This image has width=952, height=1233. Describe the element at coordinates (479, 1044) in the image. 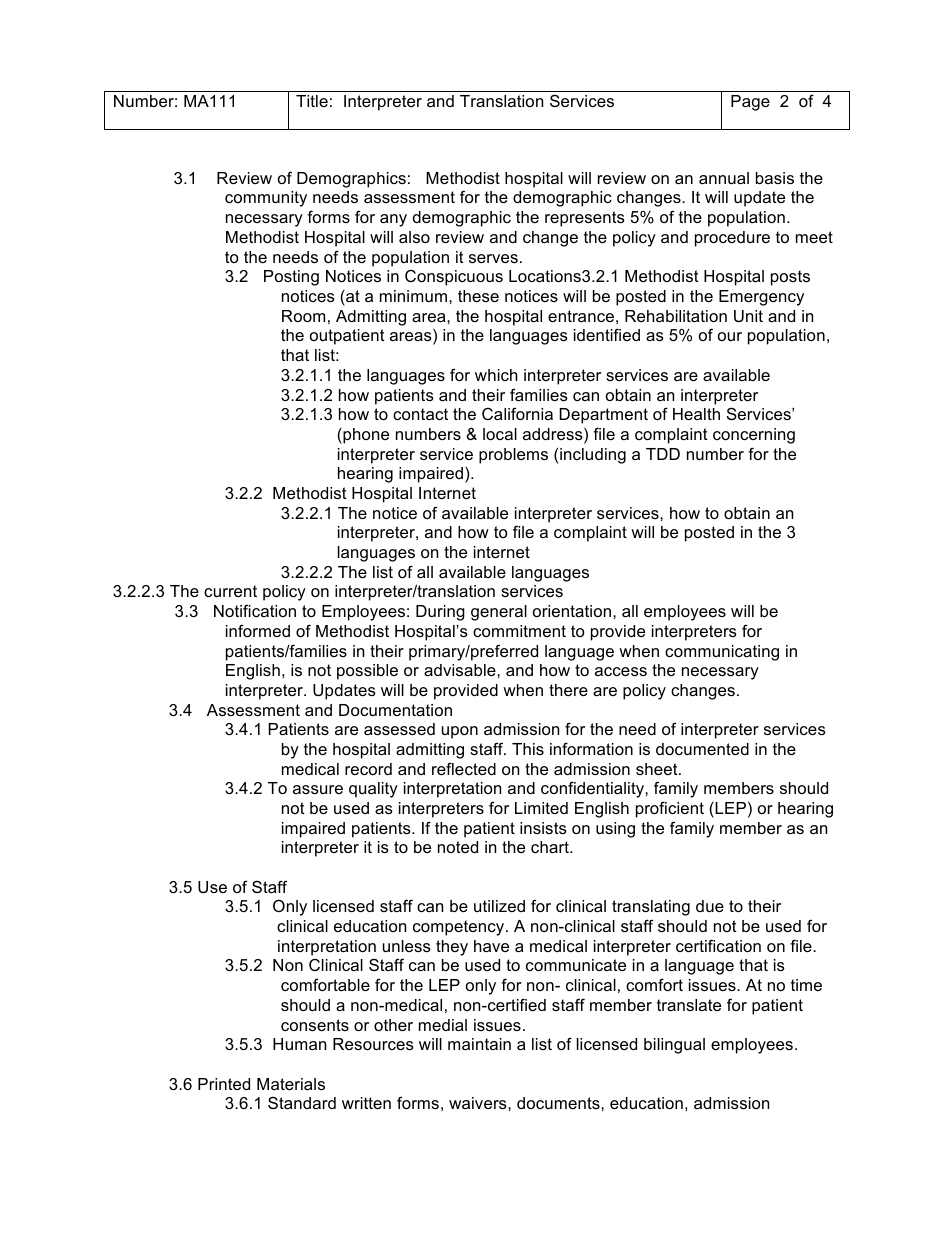

I see `maintain` at that location.
